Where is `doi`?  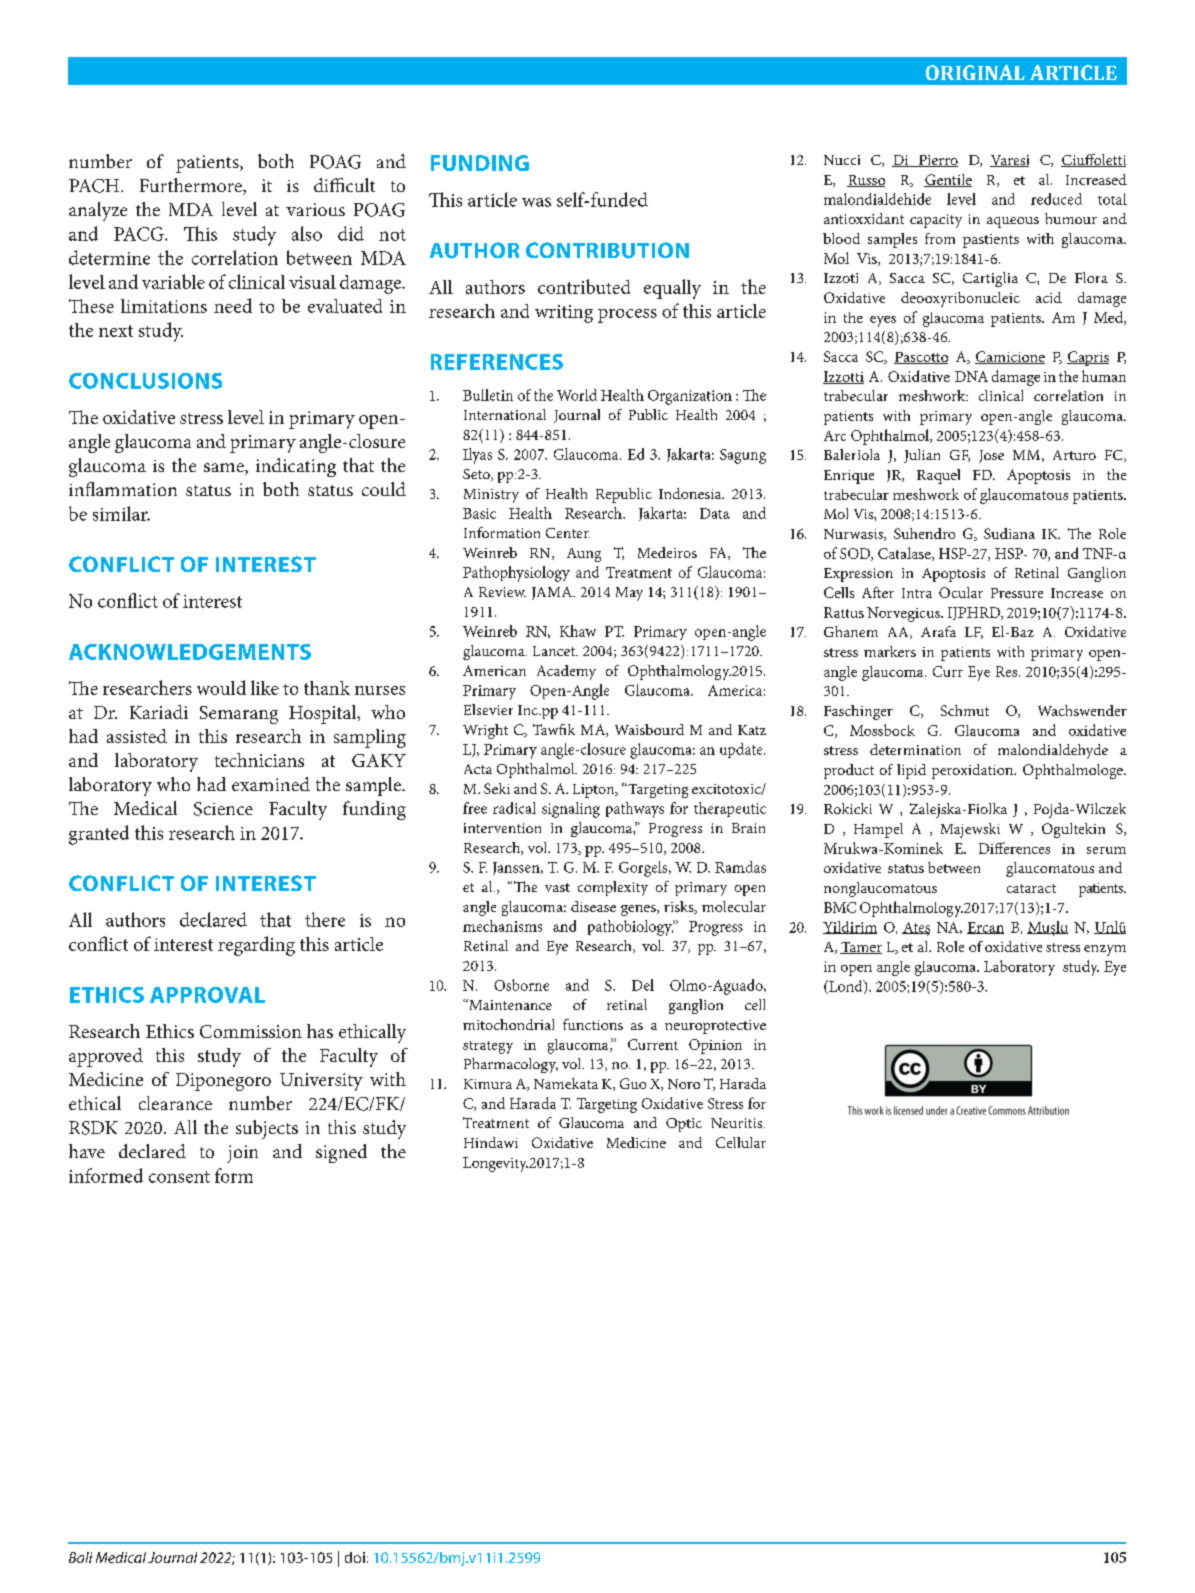
doi is located at coordinates (355, 1557).
